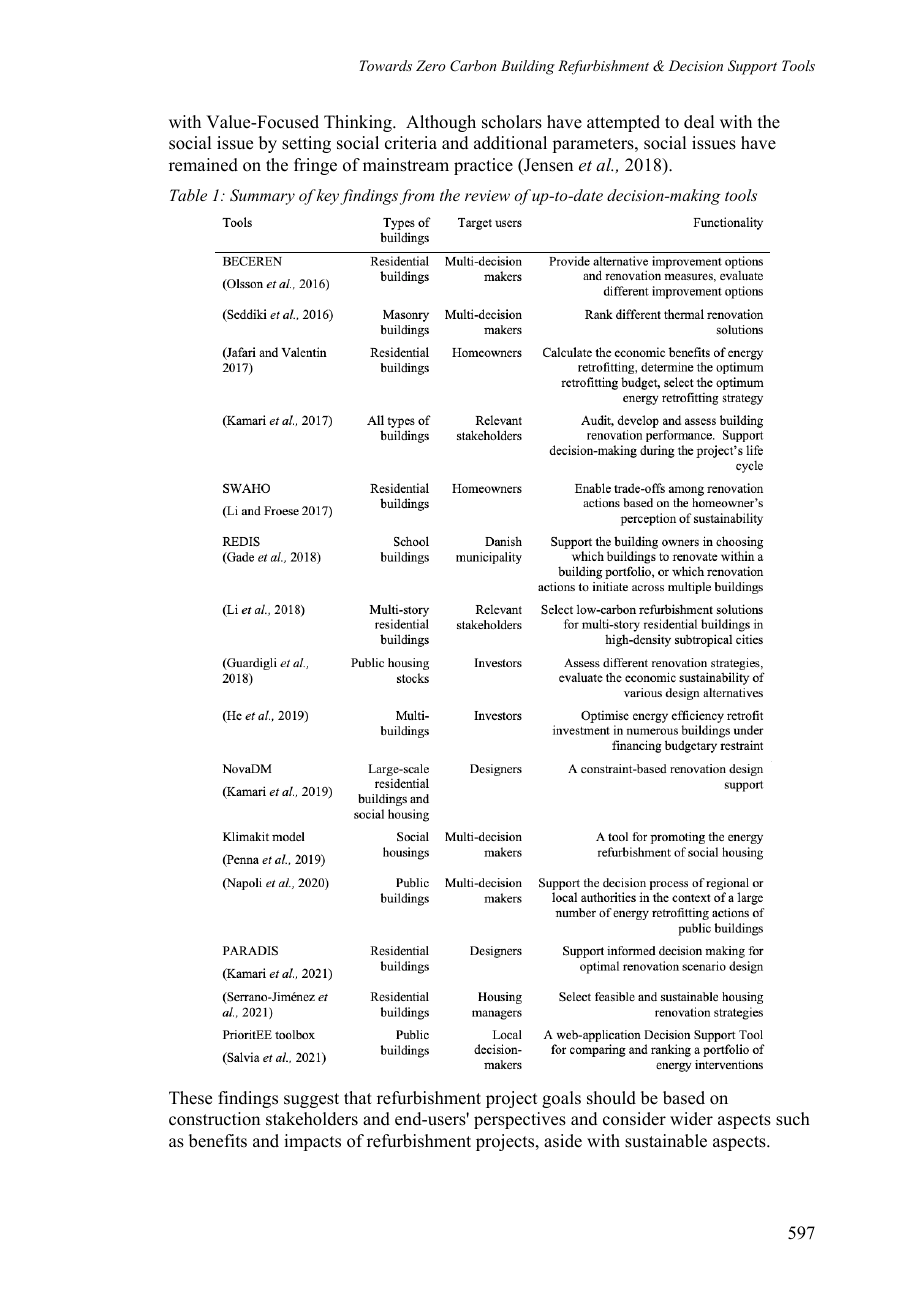  I want to click on parameters, so click(594, 145).
